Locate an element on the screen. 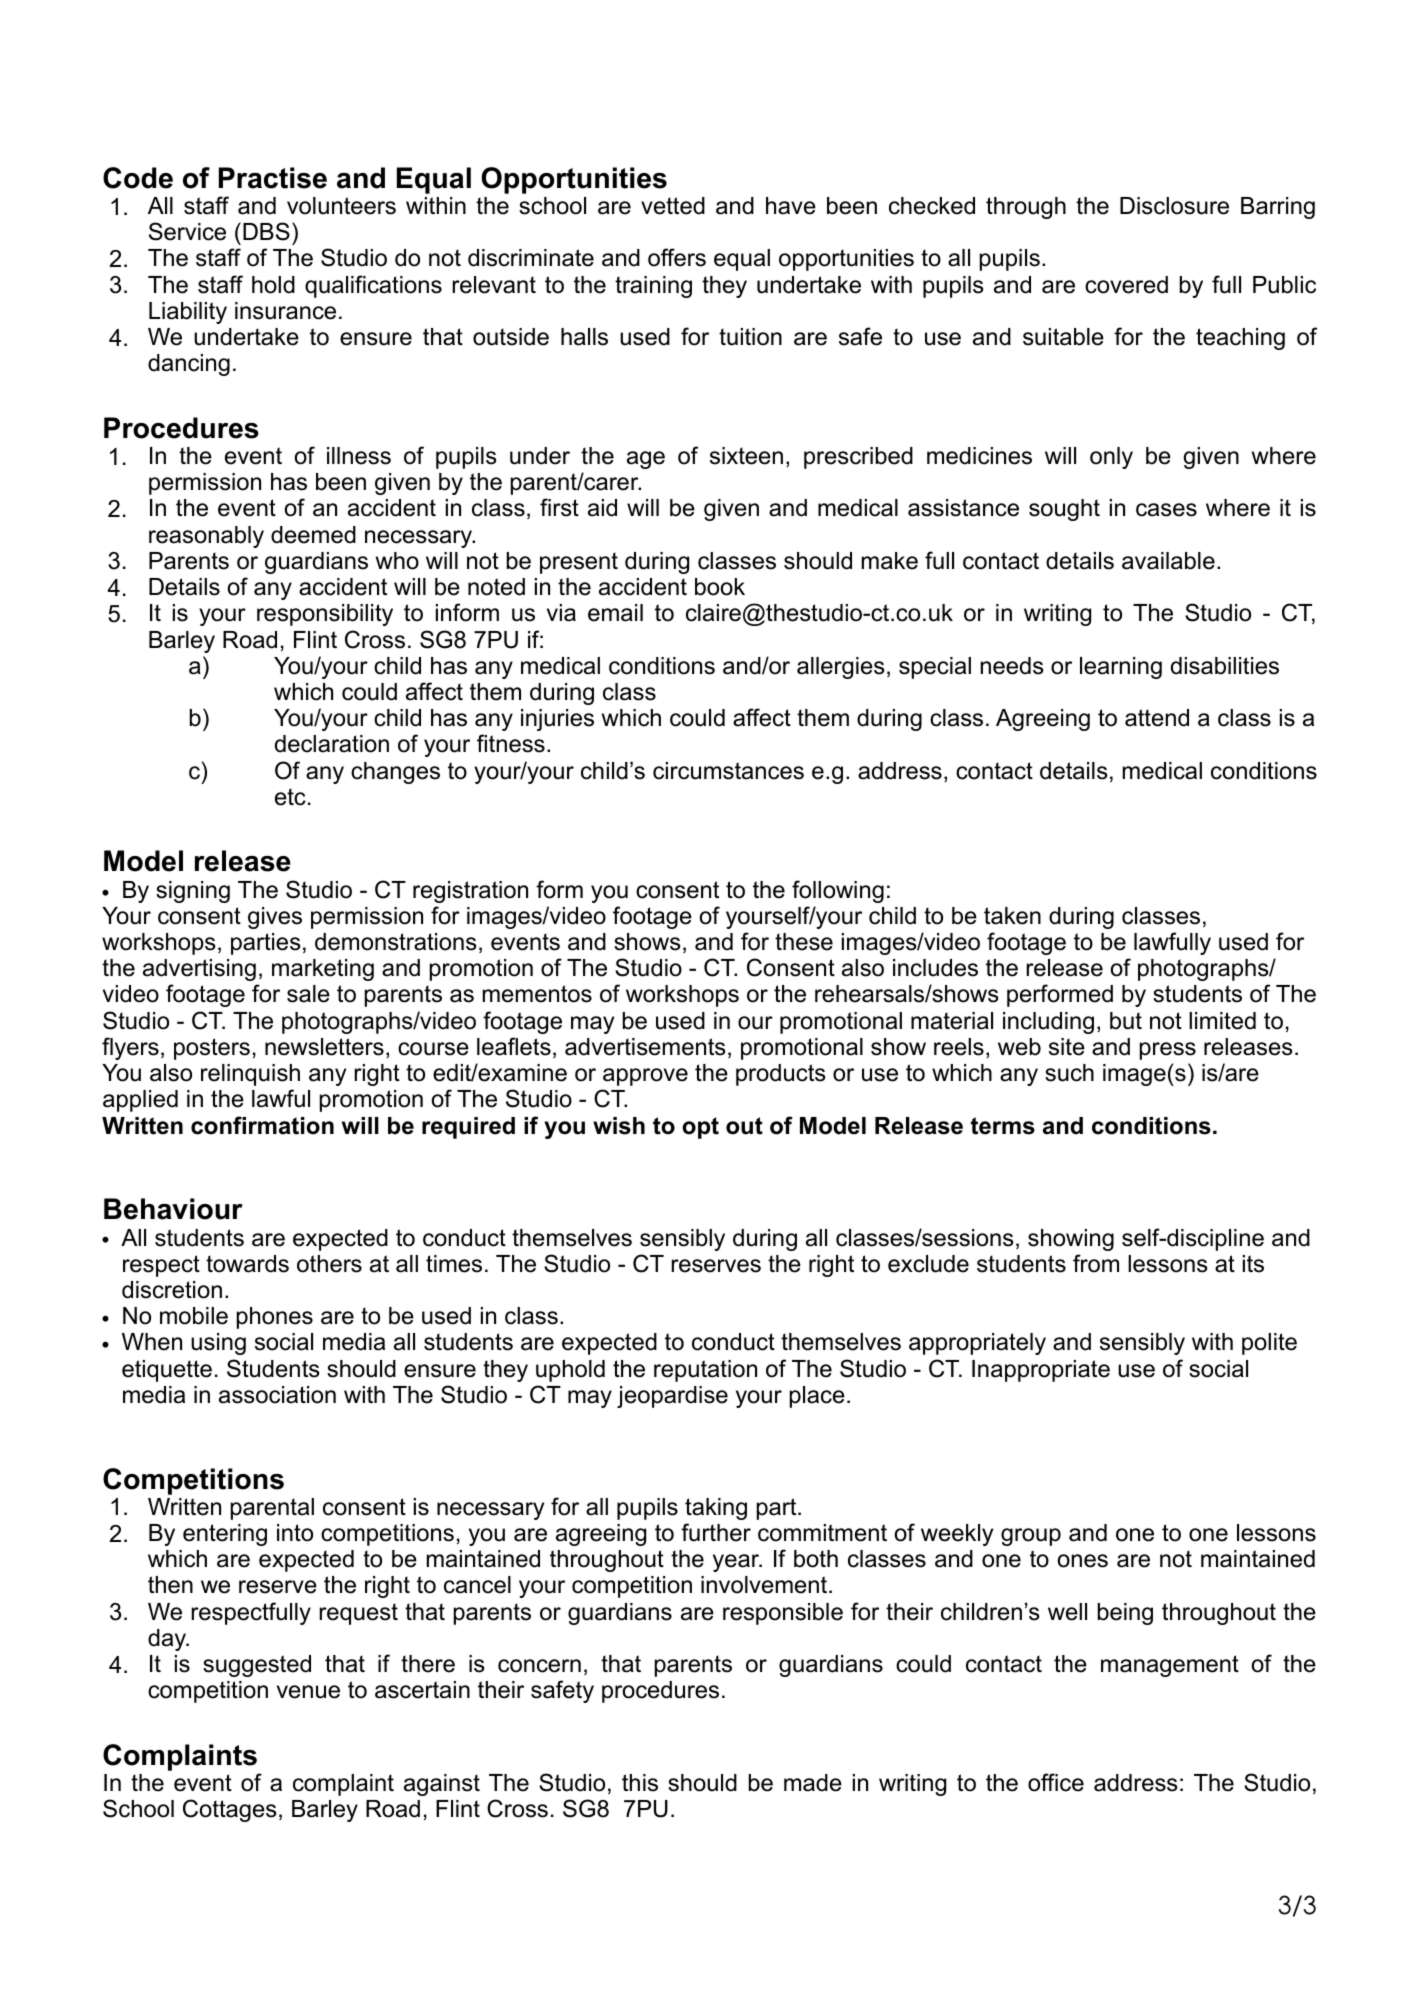  responsibility is located at coordinates (325, 615).
